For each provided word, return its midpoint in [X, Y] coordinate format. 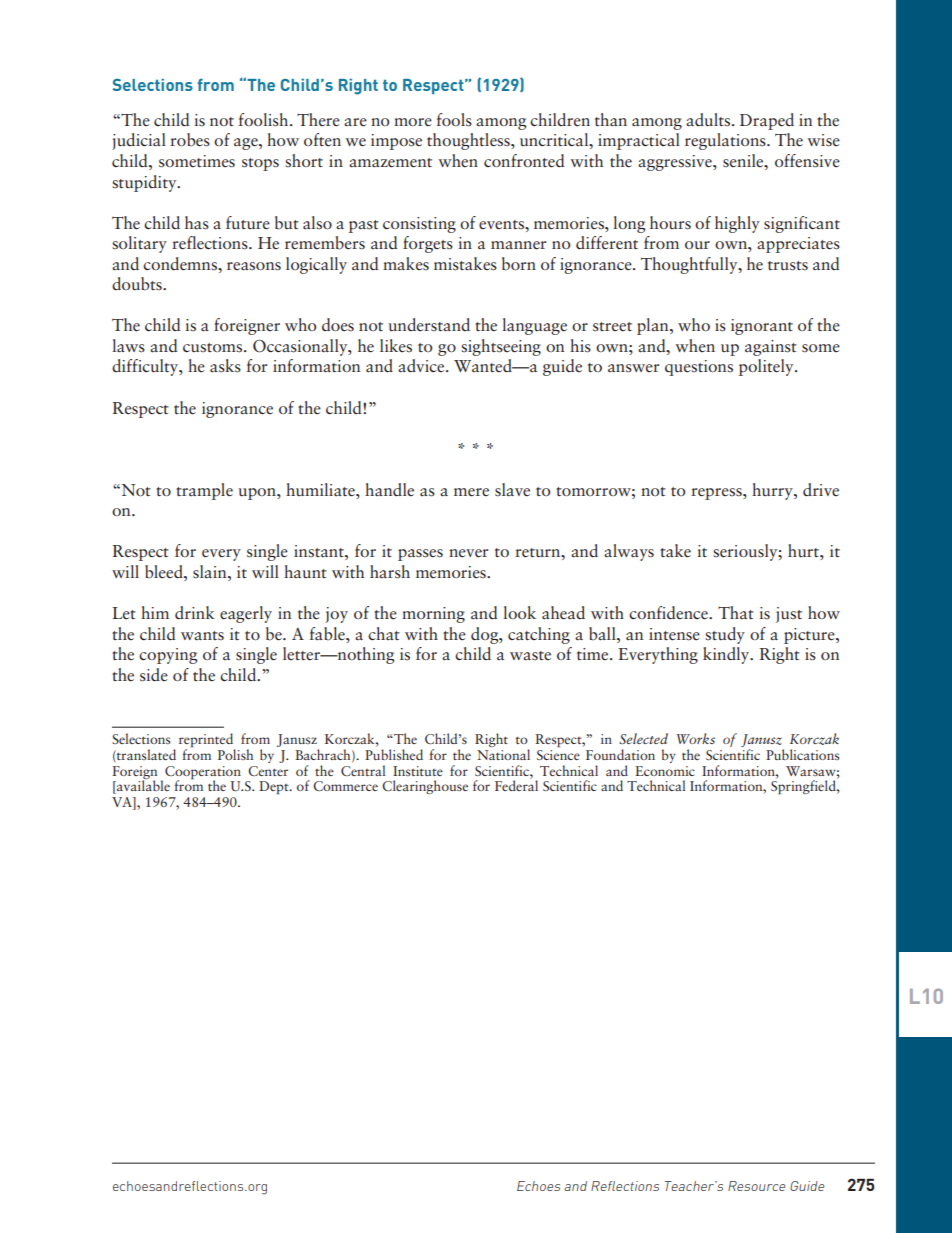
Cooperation [203, 773]
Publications [803, 754]
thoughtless [469, 141]
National [503, 754]
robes [190, 140]
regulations [726, 141]
